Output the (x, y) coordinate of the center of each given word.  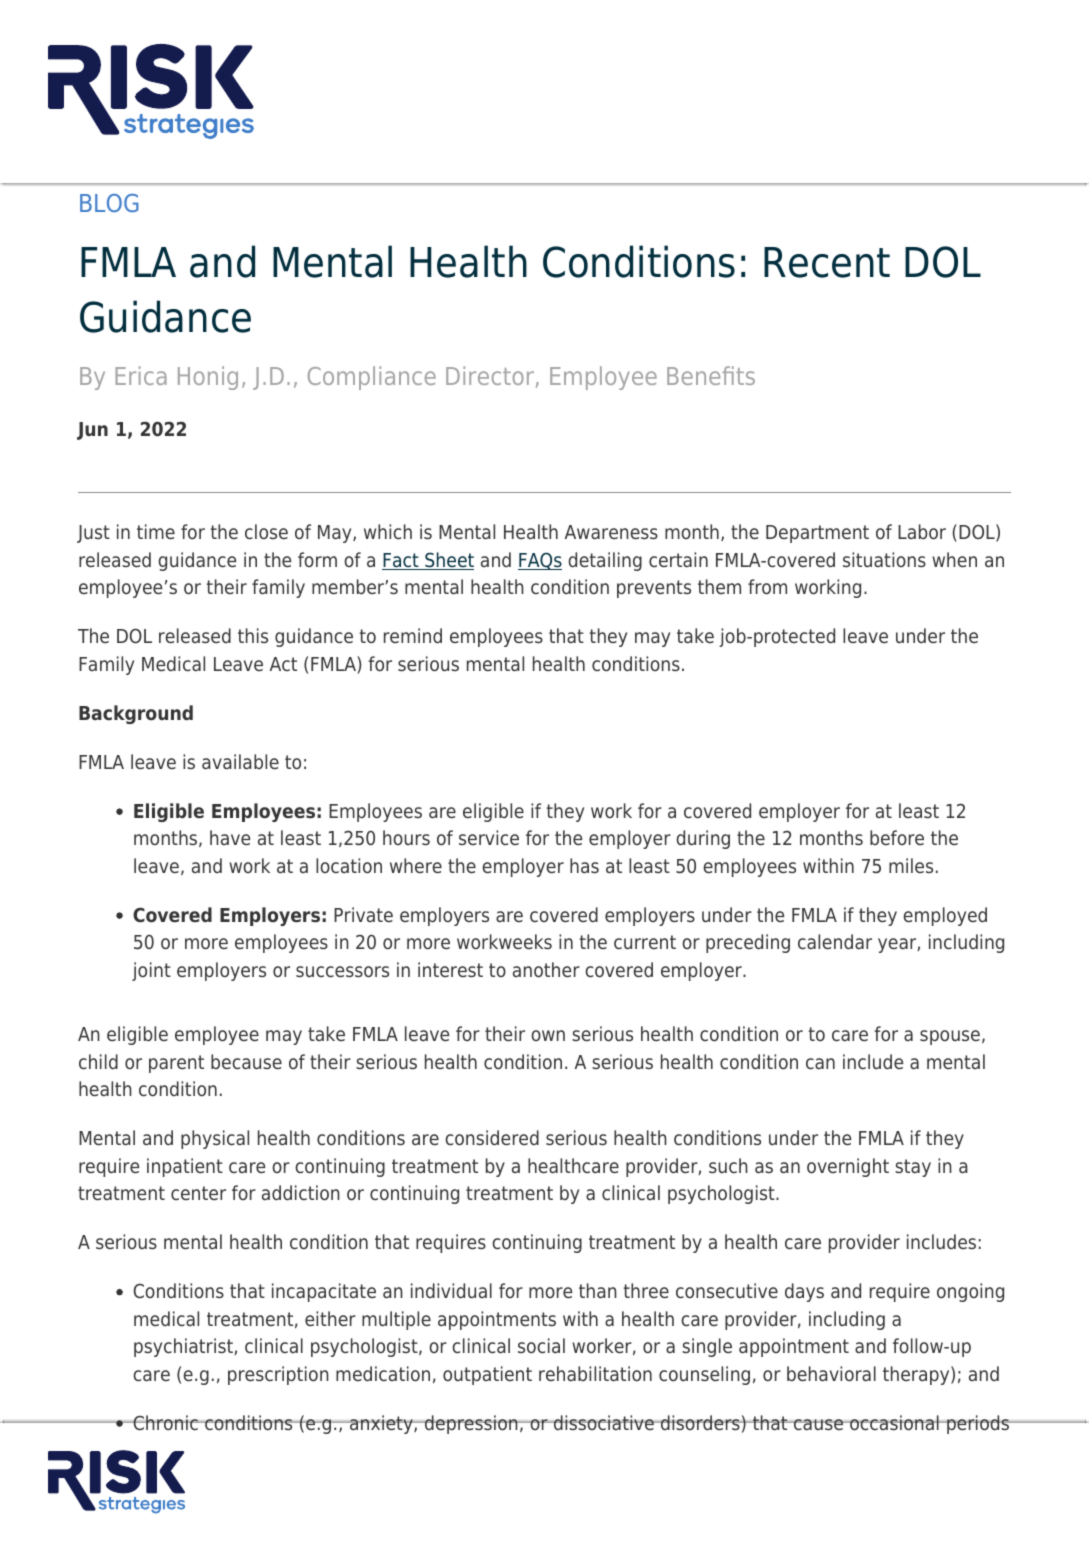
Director (490, 375)
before (897, 837)
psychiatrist (184, 1347)
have (230, 837)
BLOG (109, 203)
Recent (827, 262)
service (489, 838)
